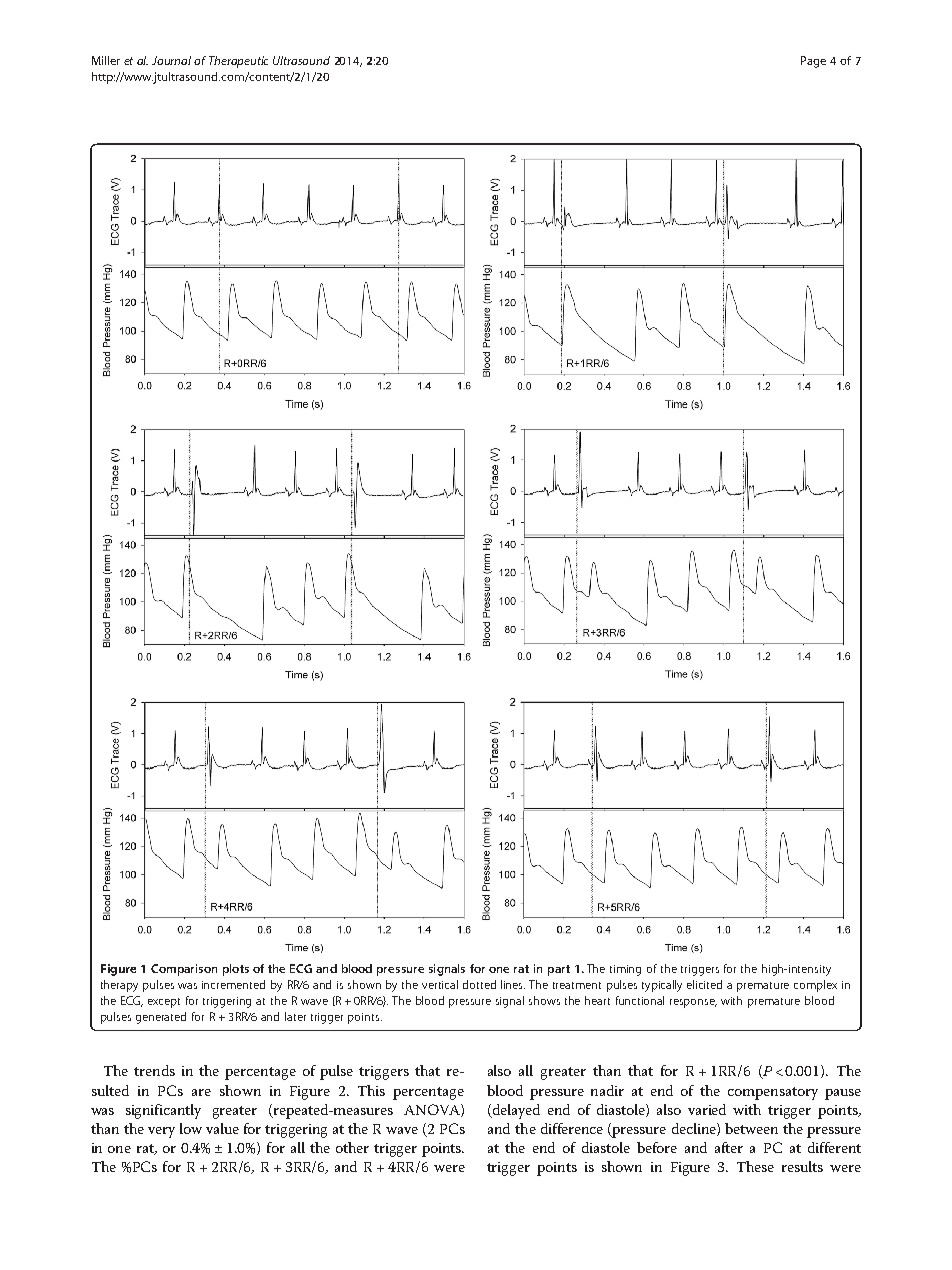 This image has height=1270, width=952. I want to click on part, so click(559, 970).
